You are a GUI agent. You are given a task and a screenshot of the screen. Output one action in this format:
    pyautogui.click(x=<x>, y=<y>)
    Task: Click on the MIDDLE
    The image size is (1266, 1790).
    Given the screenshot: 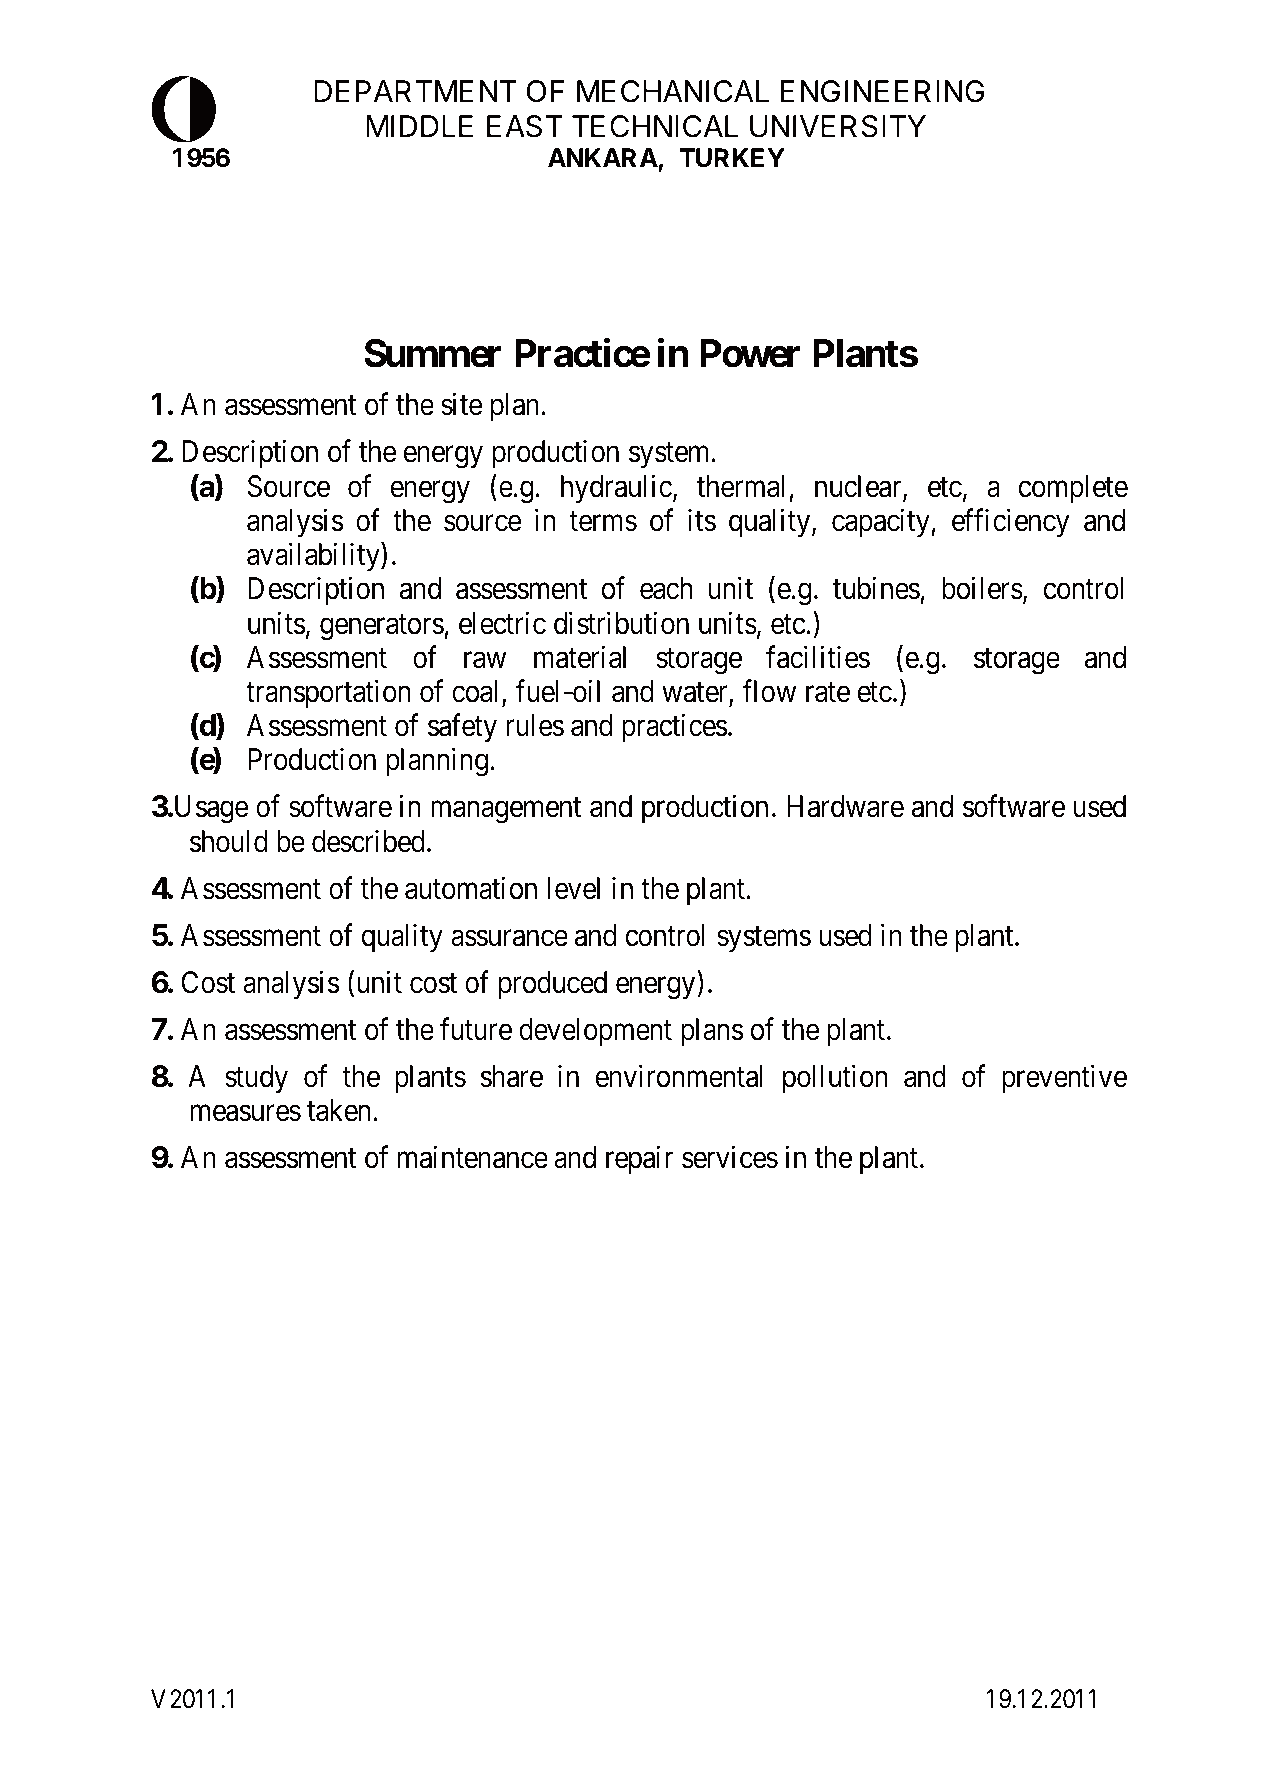 What is the action you would take?
    pyautogui.click(x=419, y=126)
